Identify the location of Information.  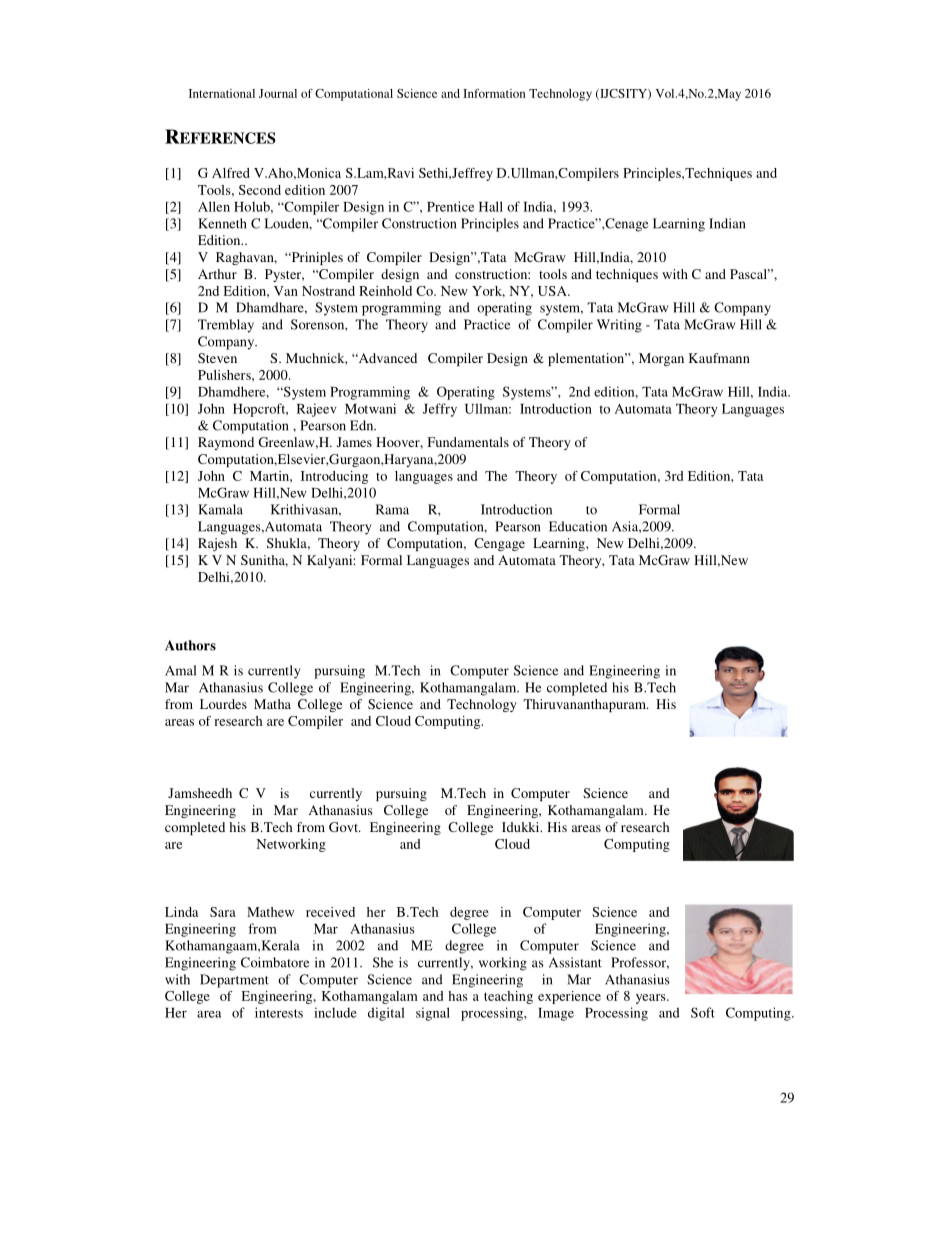
(494, 93).
